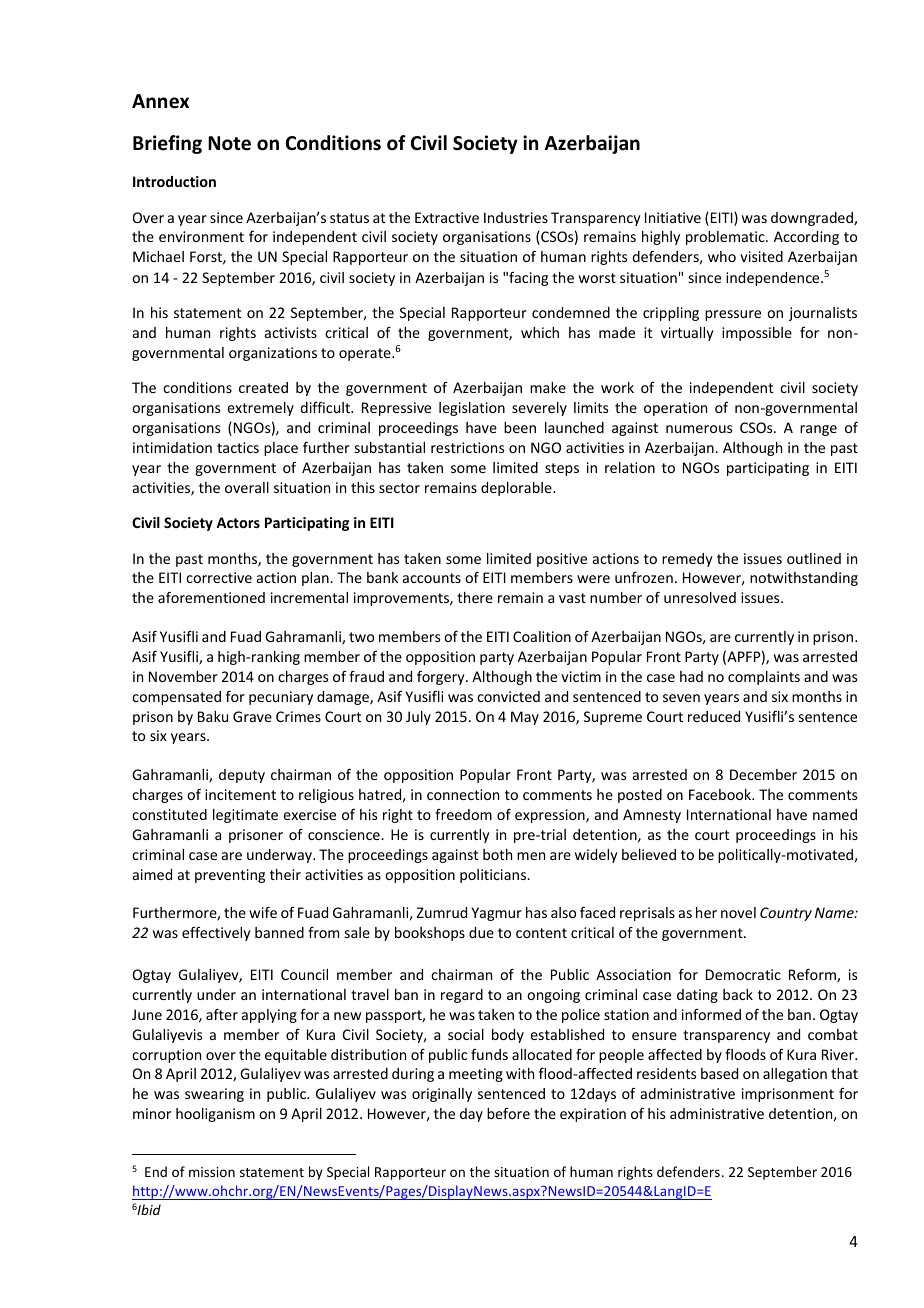  Describe the element at coordinates (211, 597) in the screenshot. I see `aforementioned` at that location.
